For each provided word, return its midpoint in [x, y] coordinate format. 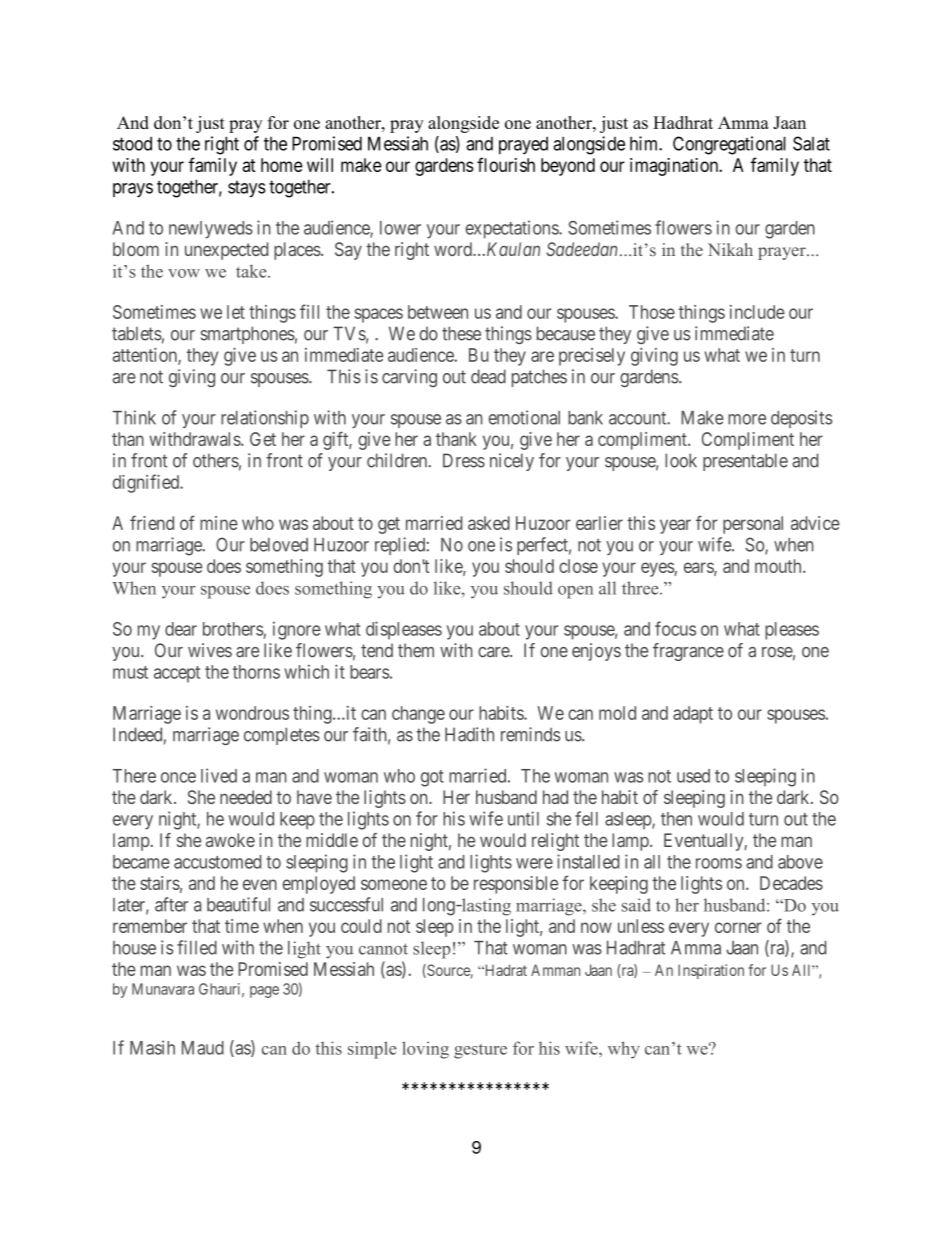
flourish [506, 164]
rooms [719, 863]
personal [753, 525]
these [461, 333]
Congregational [729, 145]
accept [177, 674]
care [494, 652]
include [757, 312]
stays [247, 189]
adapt [693, 715]
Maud [203, 1048]
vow [184, 273]
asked [489, 523]
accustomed [217, 862]
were [534, 863]
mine [219, 523]
